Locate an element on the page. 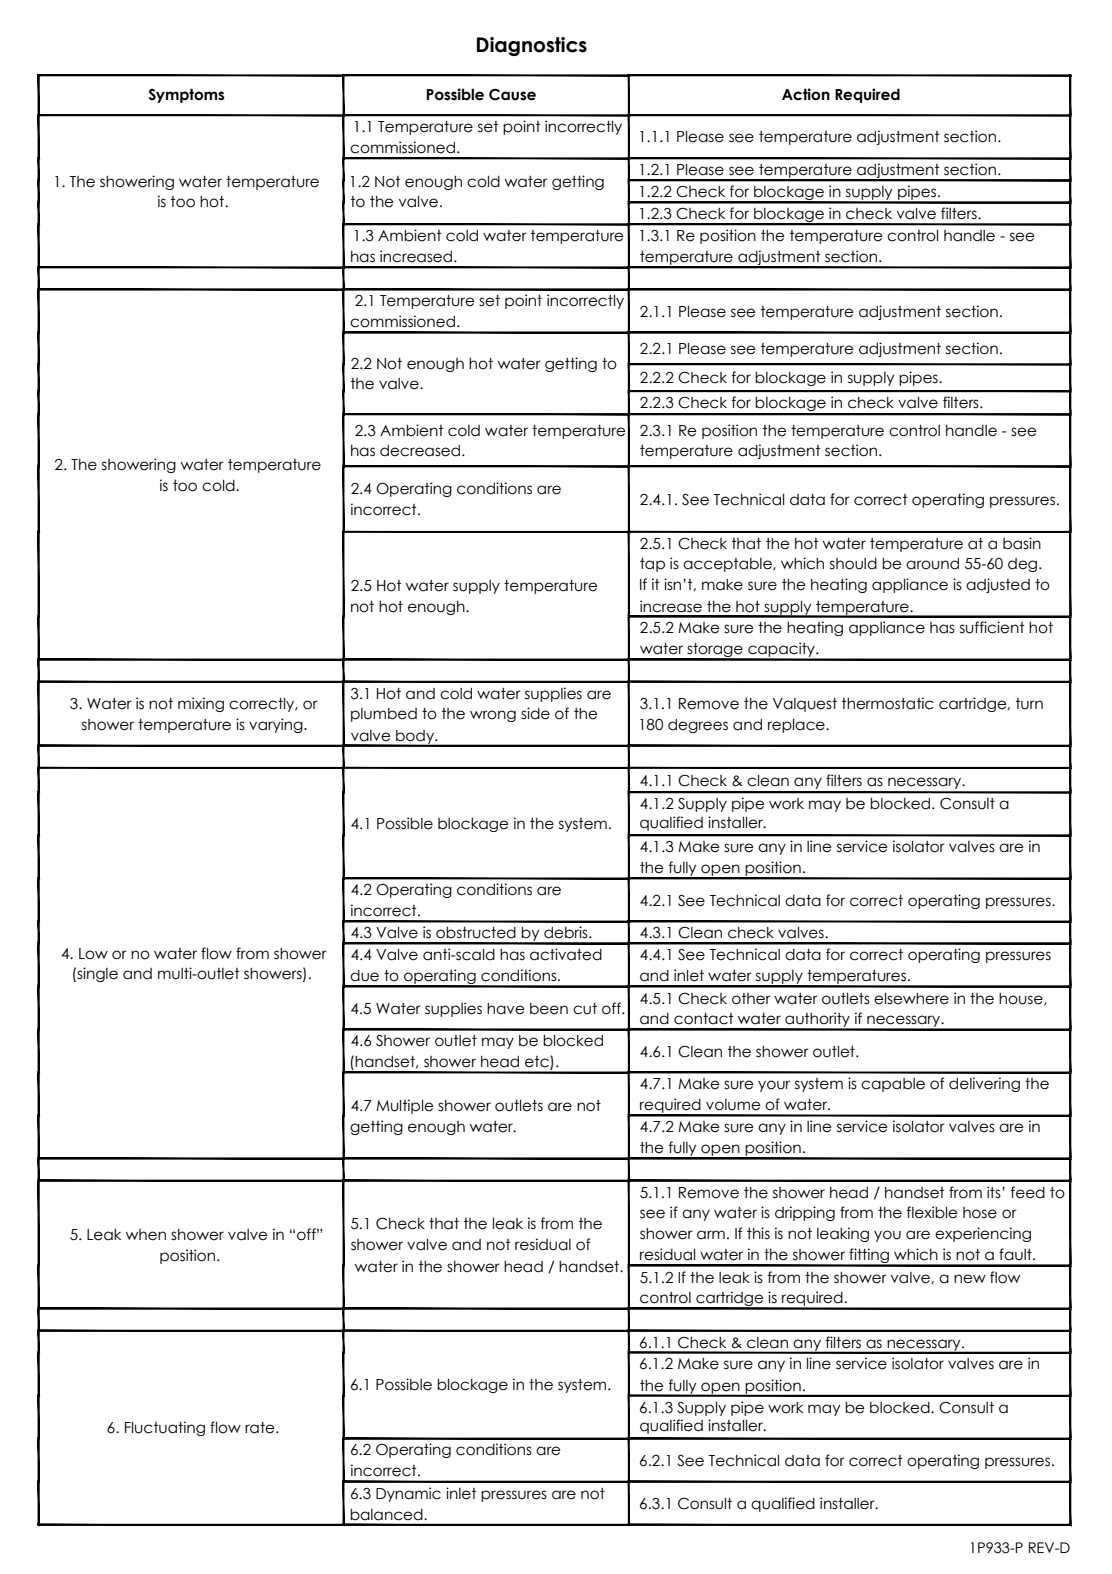  Action is located at coordinates (806, 94).
